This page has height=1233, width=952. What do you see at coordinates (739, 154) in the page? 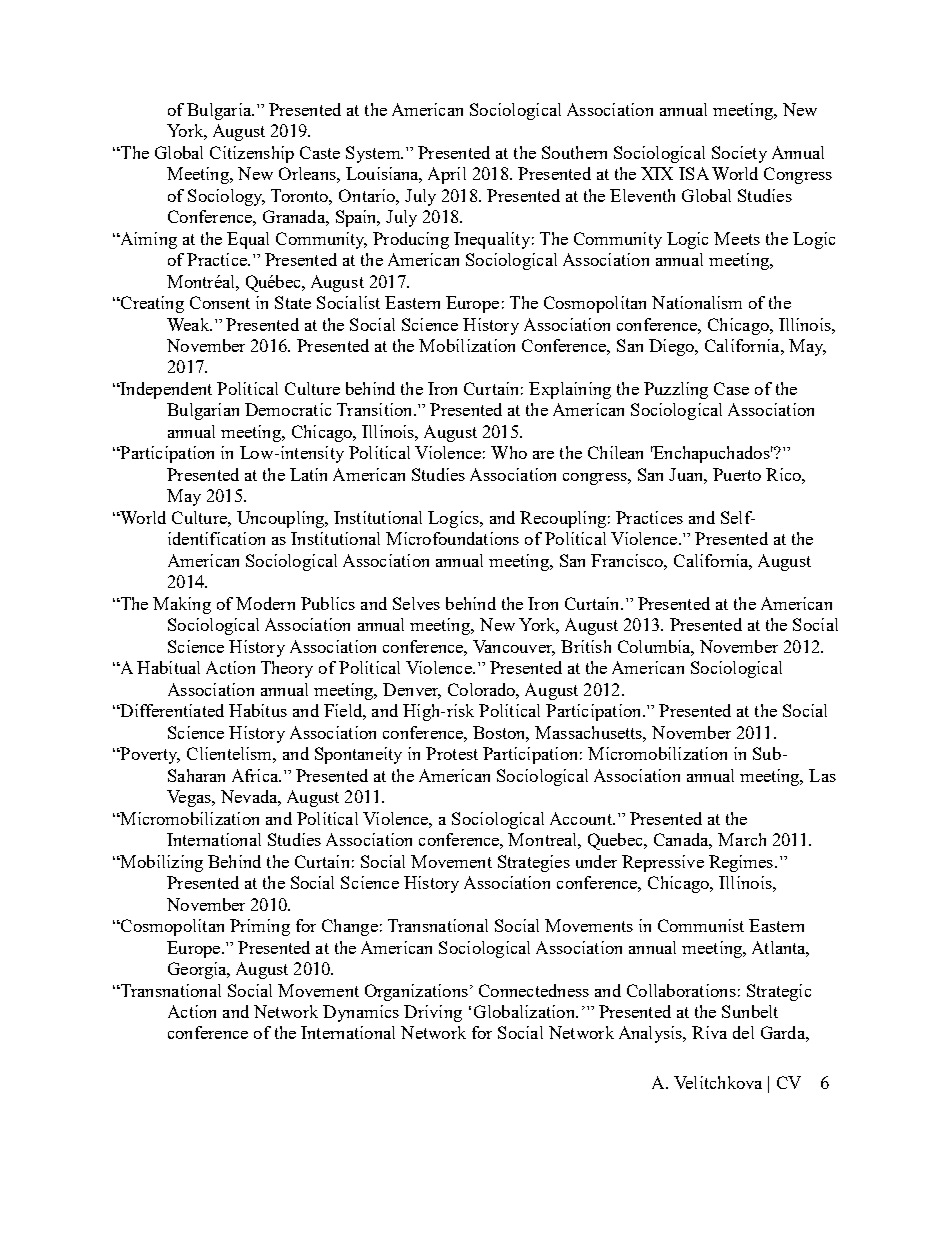
I see `Society` at bounding box center [739, 154].
